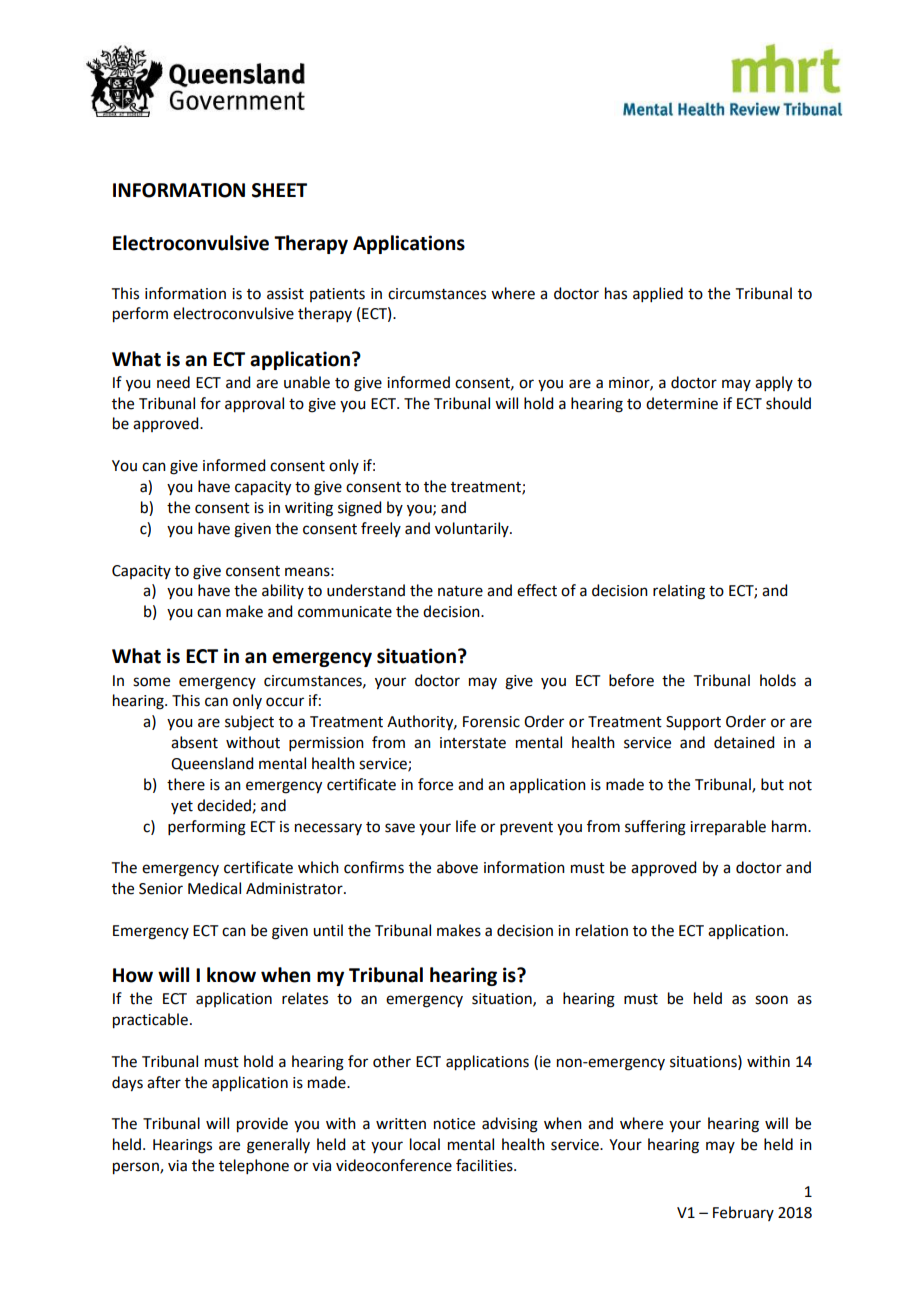 The height and width of the screenshot is (1308, 924). What do you see at coordinates (249, 723) in the screenshot?
I see `subject` at bounding box center [249, 723].
